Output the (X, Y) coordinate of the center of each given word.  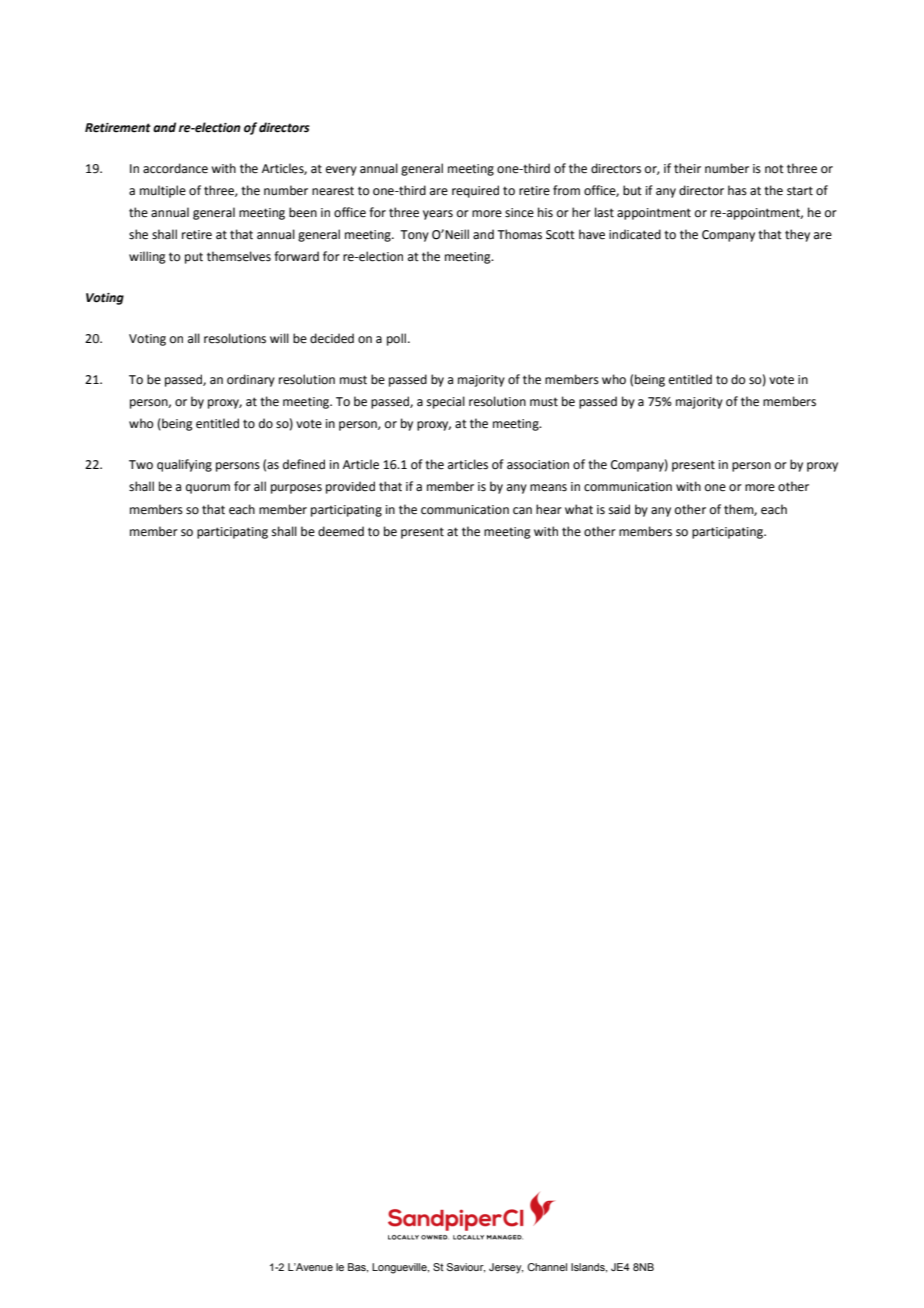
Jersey (506, 1268)
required (475, 191)
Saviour (466, 1268)
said (619, 509)
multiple (163, 191)
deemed (341, 531)
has (737, 190)
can (522, 511)
